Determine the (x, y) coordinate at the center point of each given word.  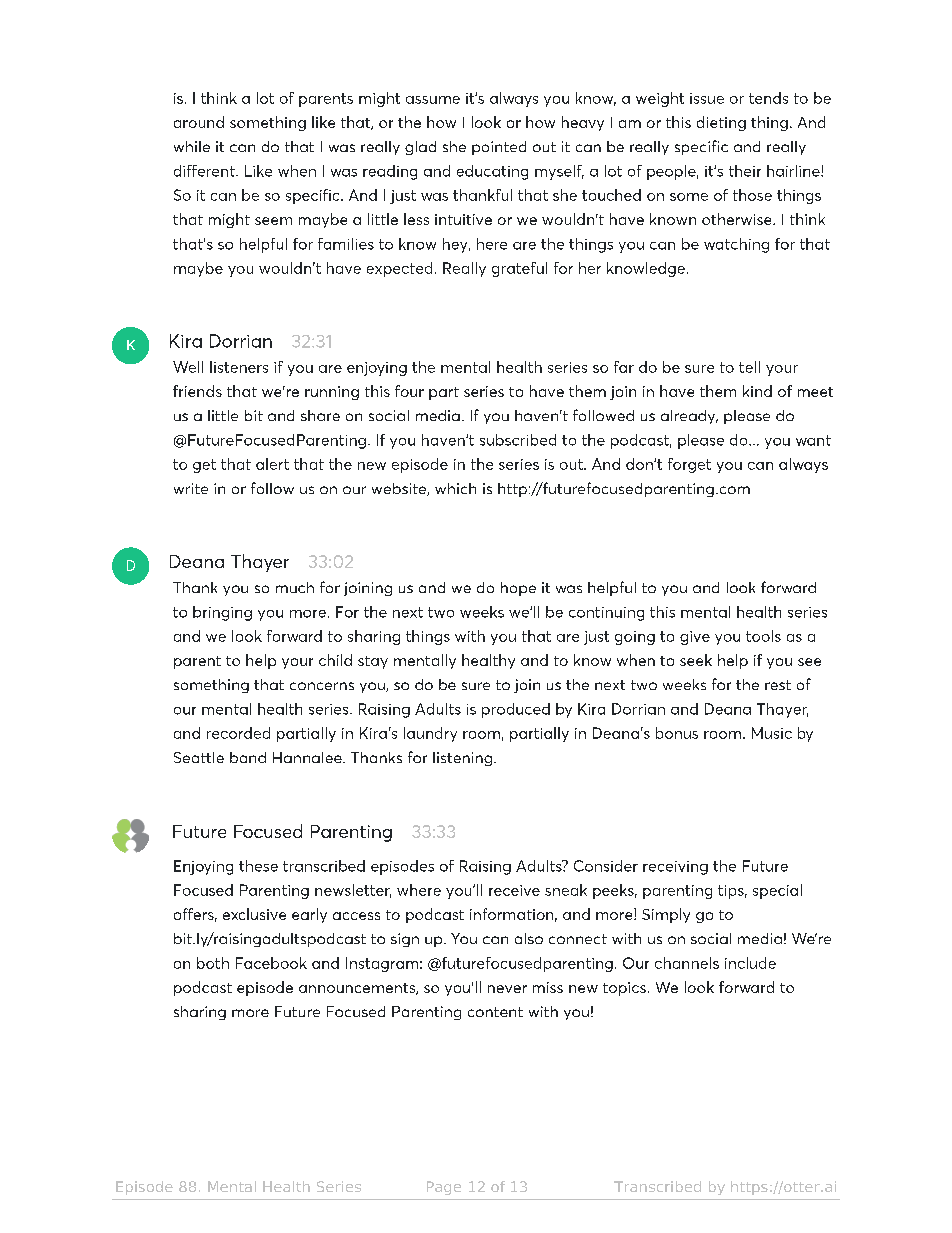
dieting (721, 123)
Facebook (271, 963)
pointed (499, 148)
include (750, 963)
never (507, 989)
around (199, 122)
